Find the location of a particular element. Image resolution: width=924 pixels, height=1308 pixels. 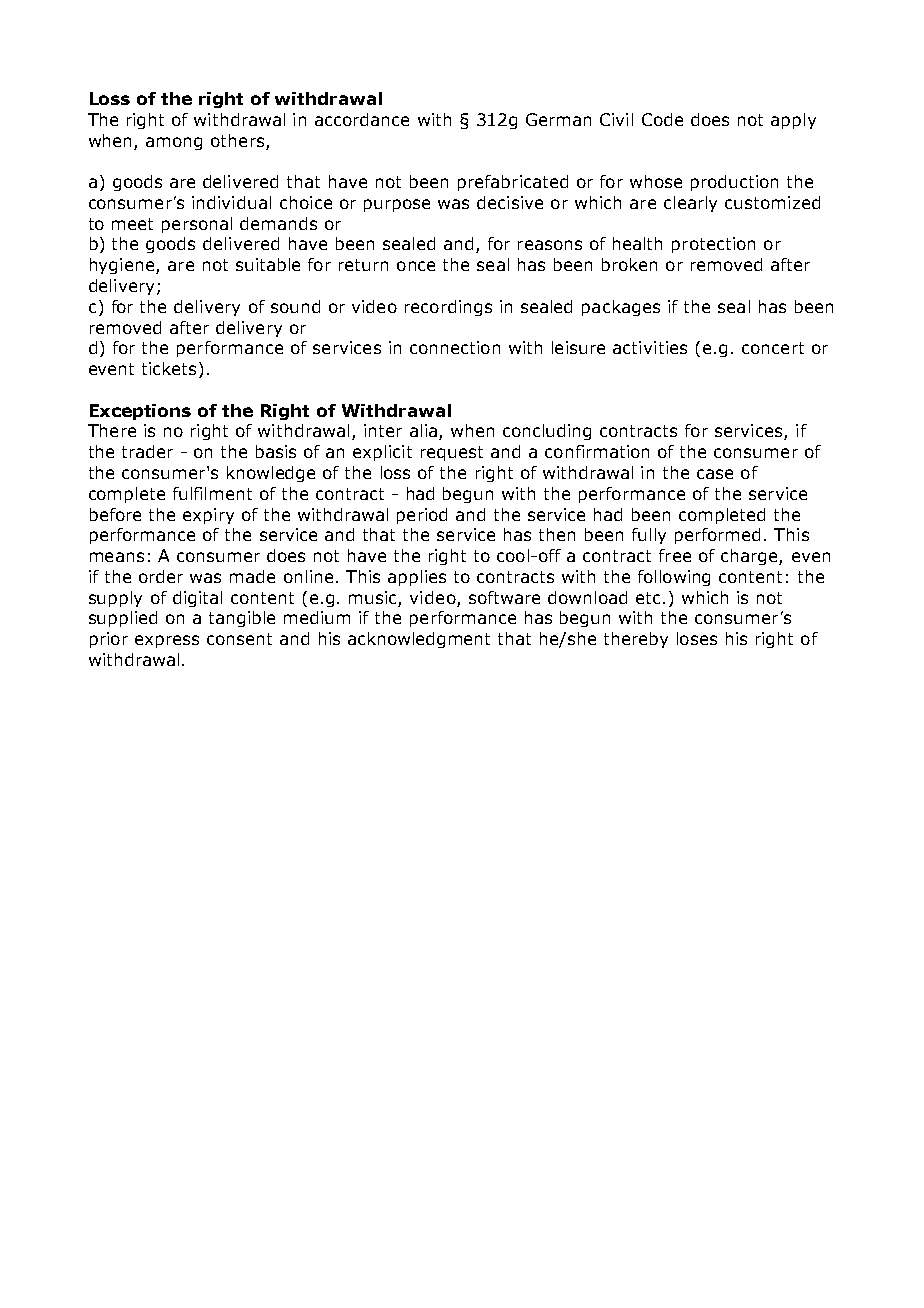

express is located at coordinates (167, 641).
